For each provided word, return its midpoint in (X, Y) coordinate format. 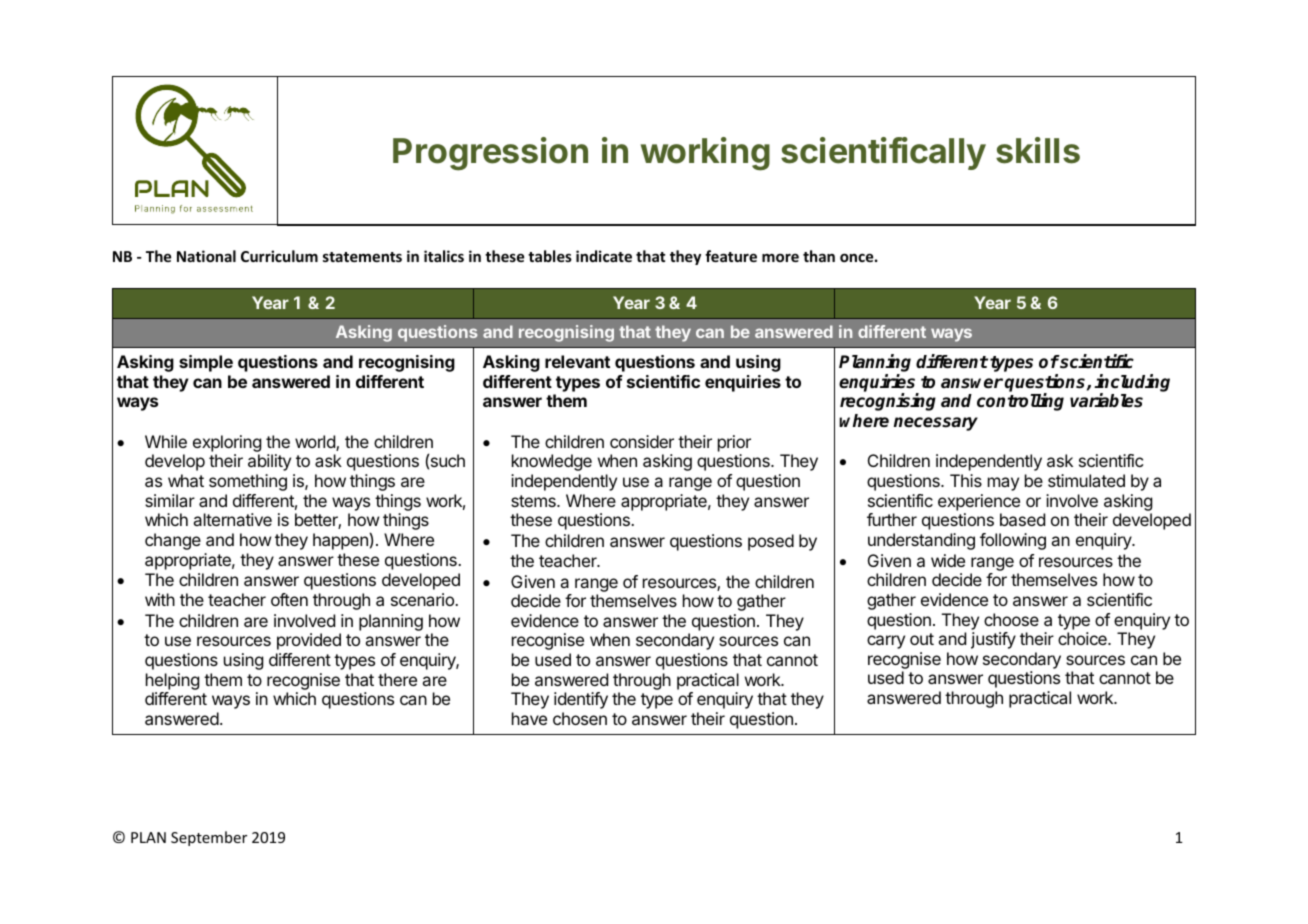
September (209, 838)
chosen (580, 718)
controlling (1020, 402)
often (289, 599)
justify (993, 640)
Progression (490, 154)
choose (1011, 619)
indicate (604, 256)
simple (206, 363)
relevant (577, 361)
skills (1038, 150)
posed (771, 542)
